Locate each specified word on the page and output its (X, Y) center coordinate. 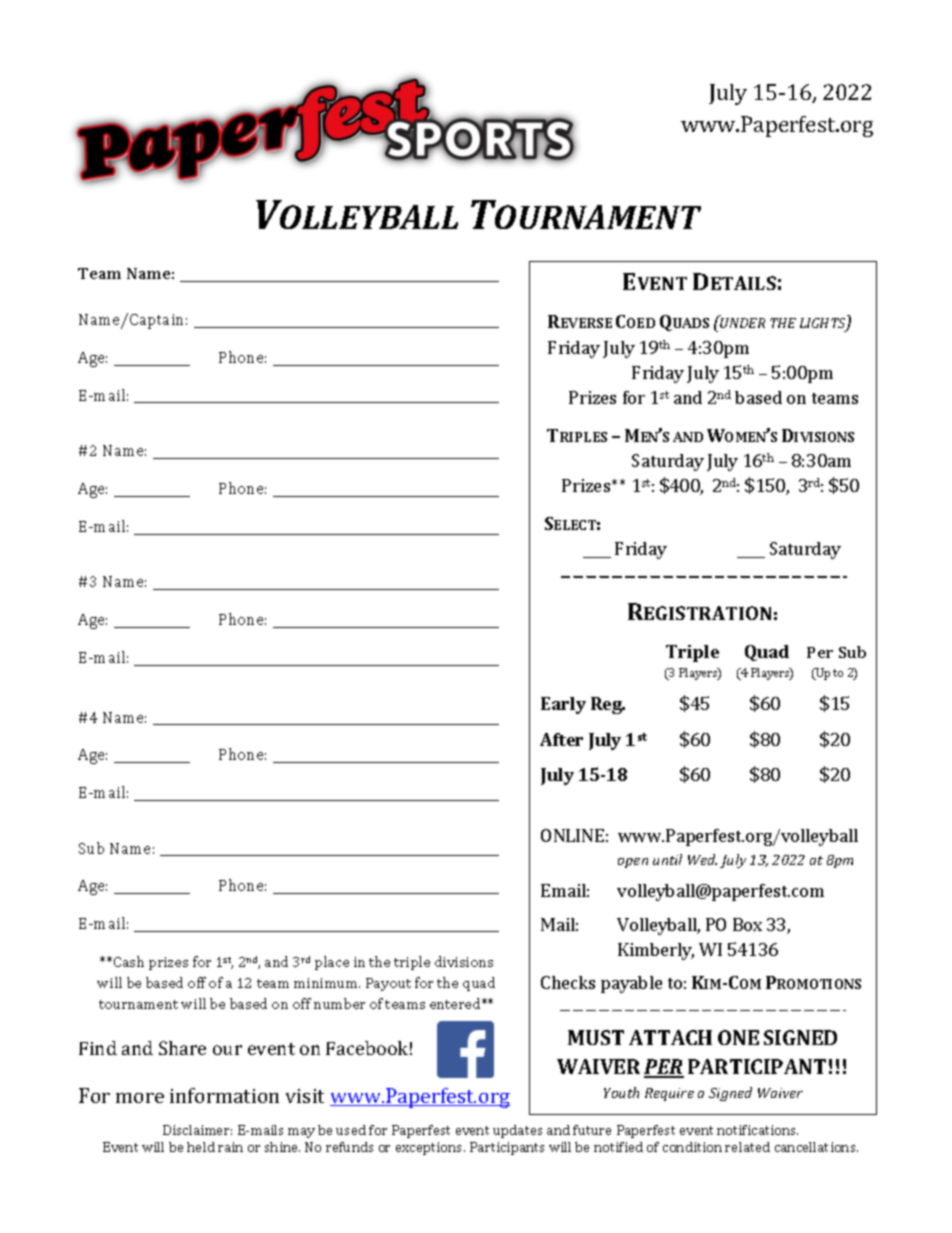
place (332, 963)
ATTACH (670, 1037)
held (201, 1147)
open (633, 863)
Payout (388, 984)
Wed (702, 859)
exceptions (430, 1148)
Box (747, 924)
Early (563, 705)
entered (456, 1003)
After (561, 739)
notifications (757, 1130)
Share (182, 1048)
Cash (129, 961)
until (667, 859)
